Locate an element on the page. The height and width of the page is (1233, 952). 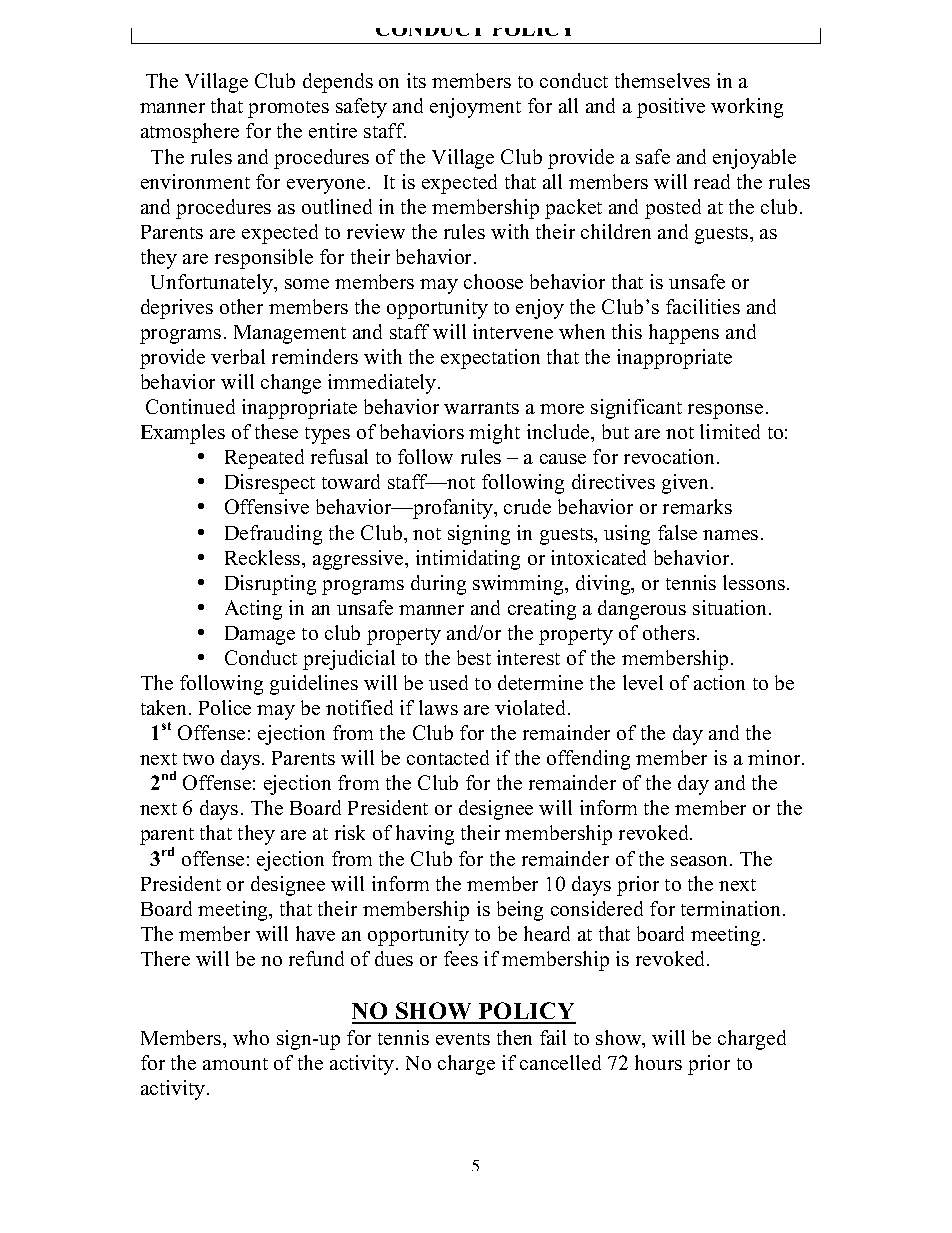
positive is located at coordinates (671, 108).
